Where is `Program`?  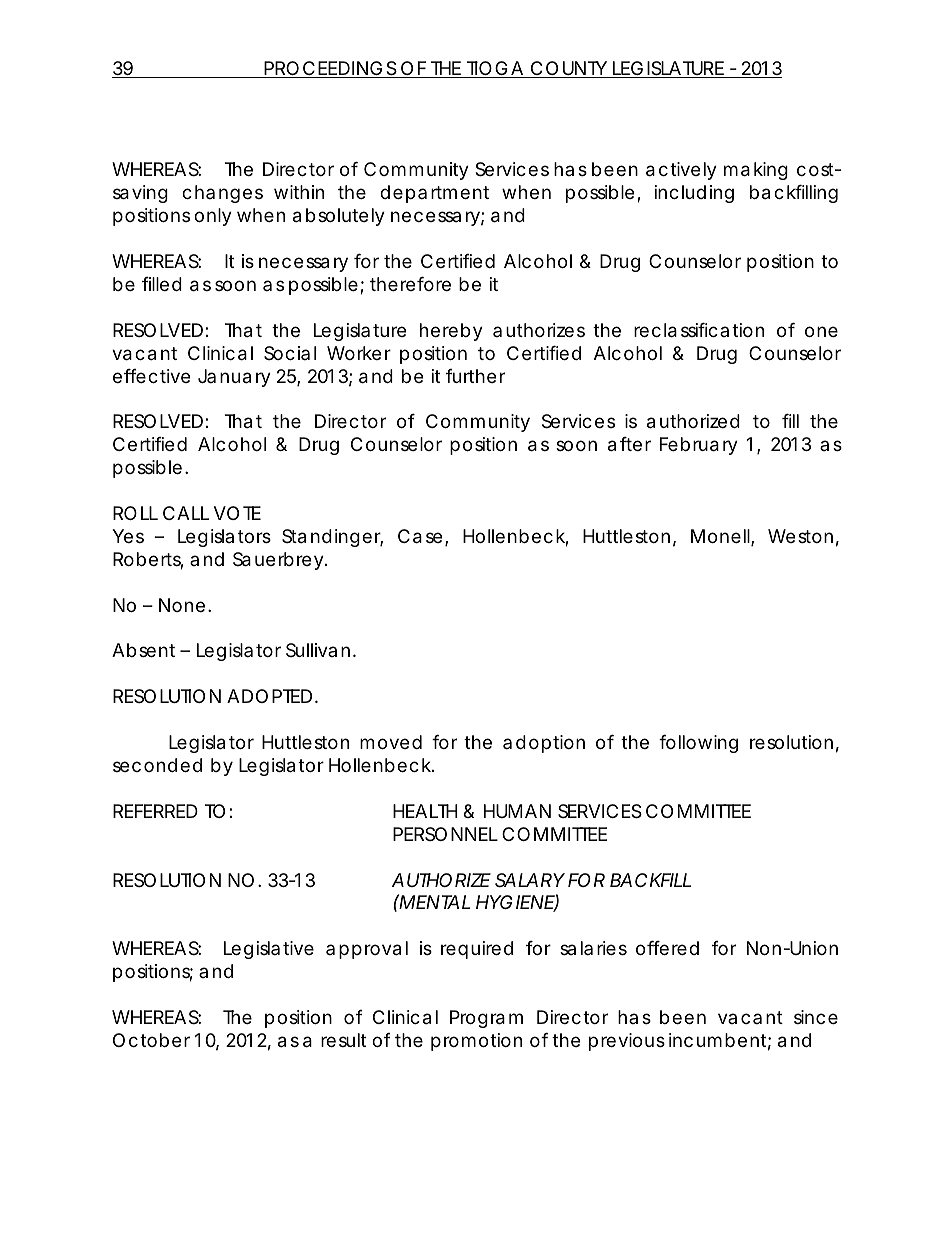
Program is located at coordinates (486, 1019).
